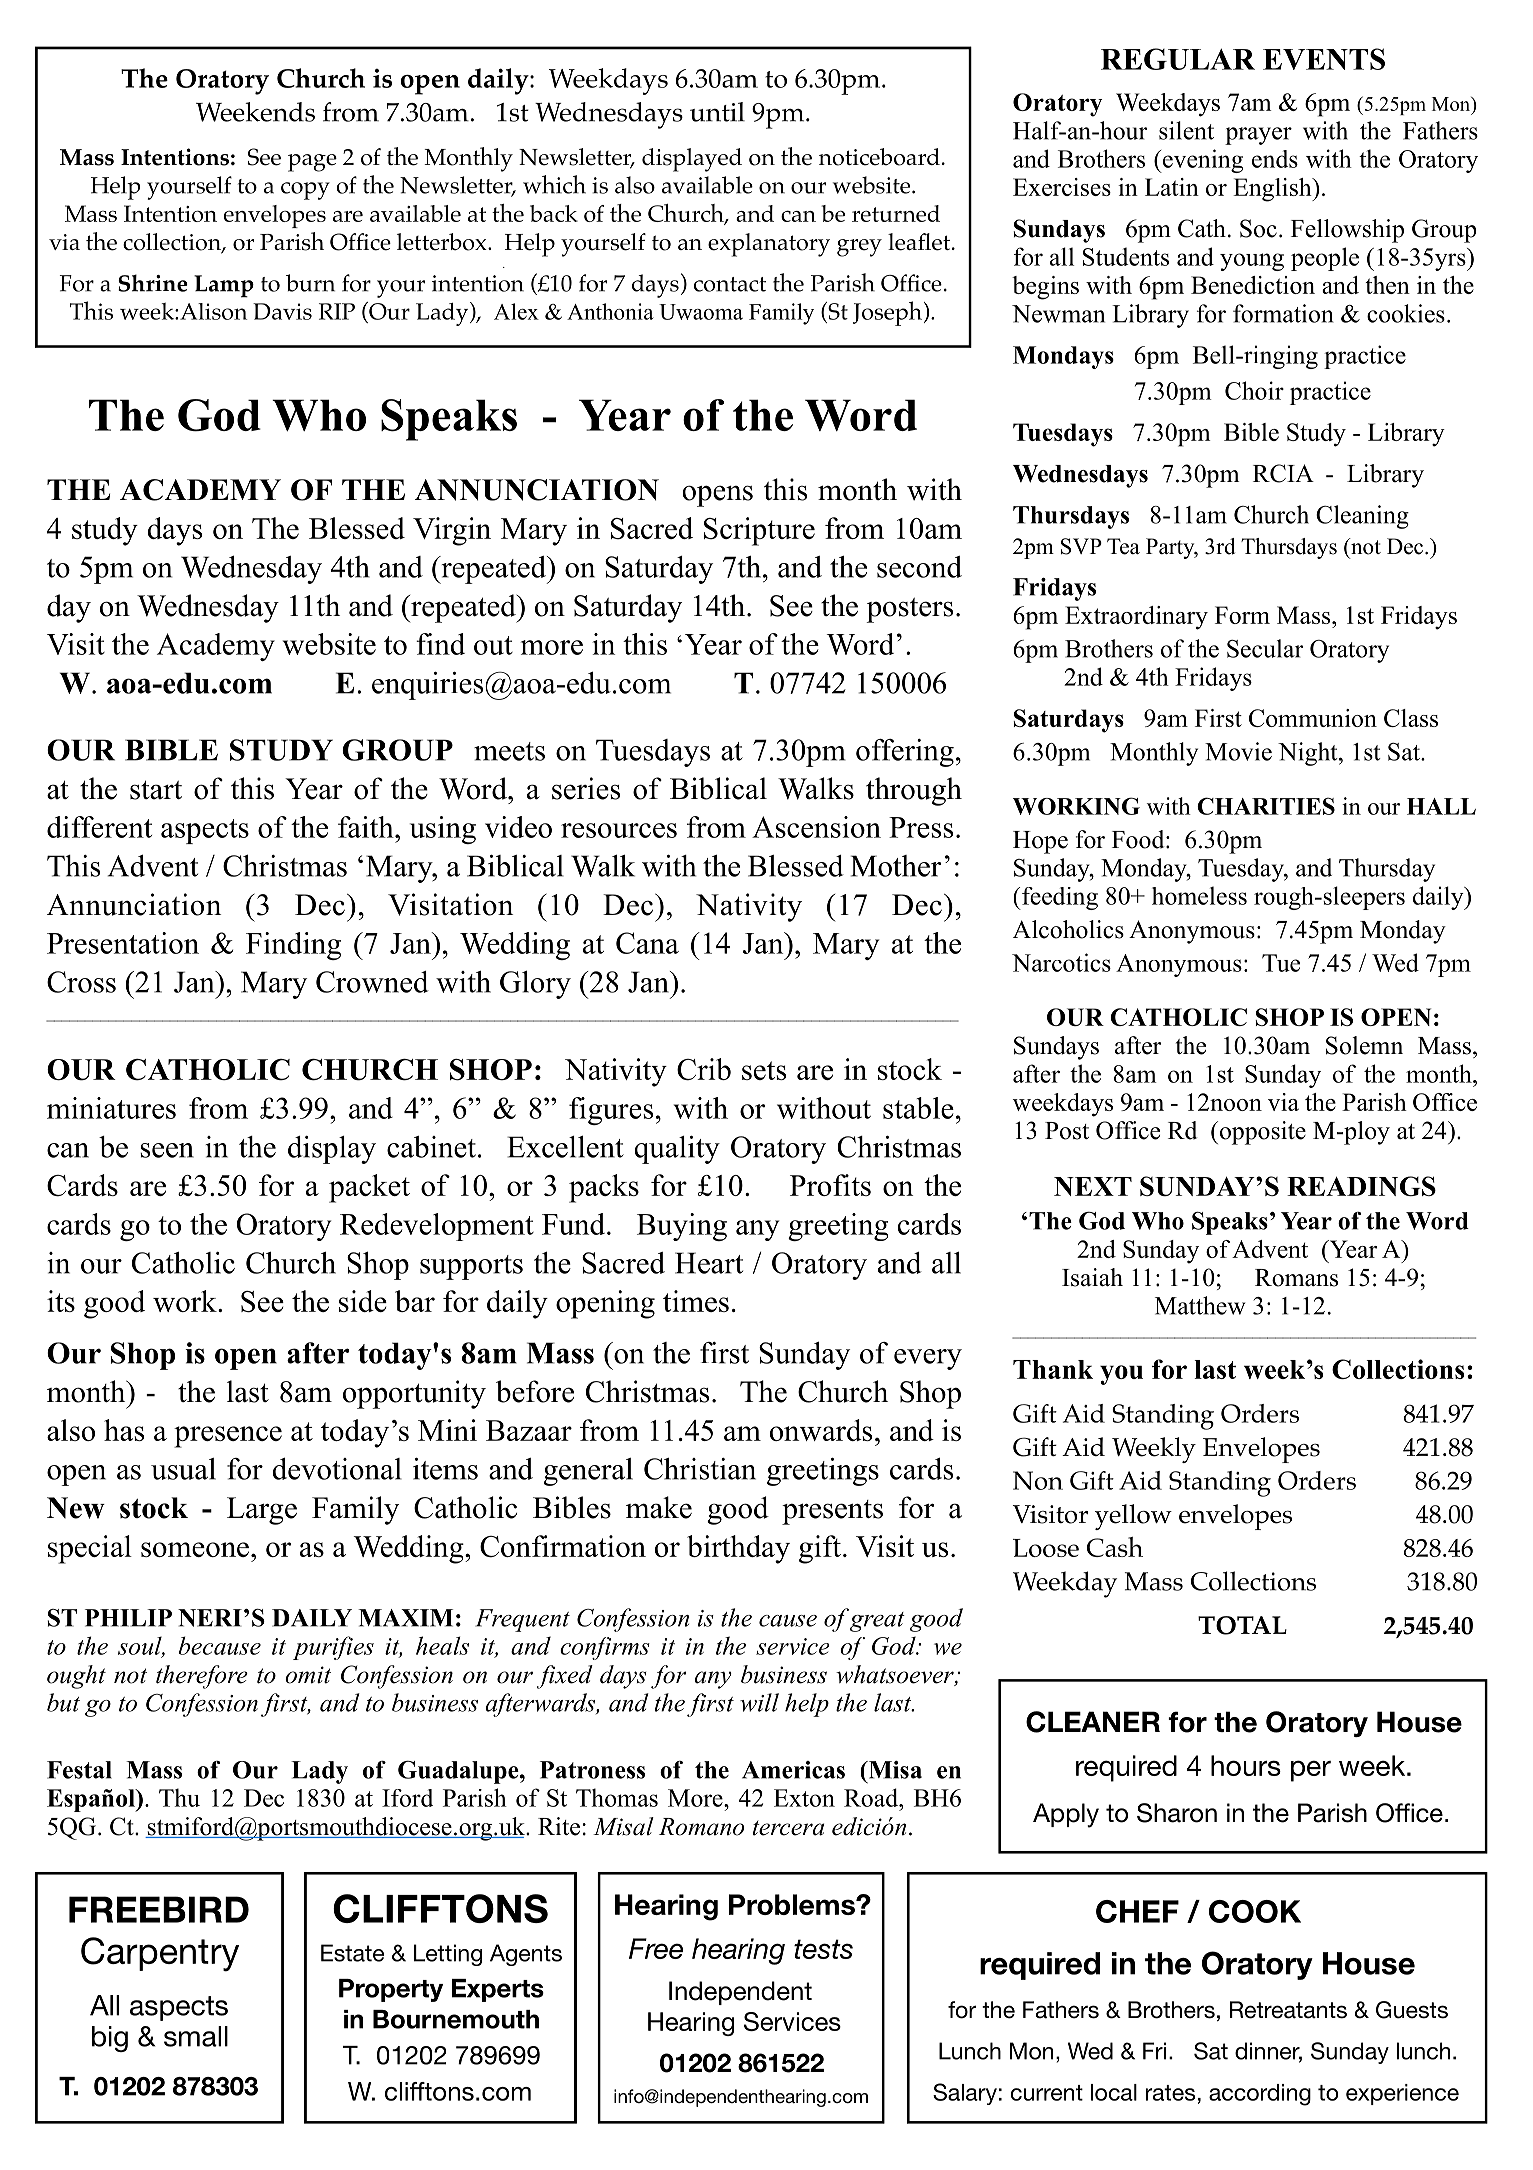 The image size is (1533, 2170). I want to click on tests, so click(823, 1949).
